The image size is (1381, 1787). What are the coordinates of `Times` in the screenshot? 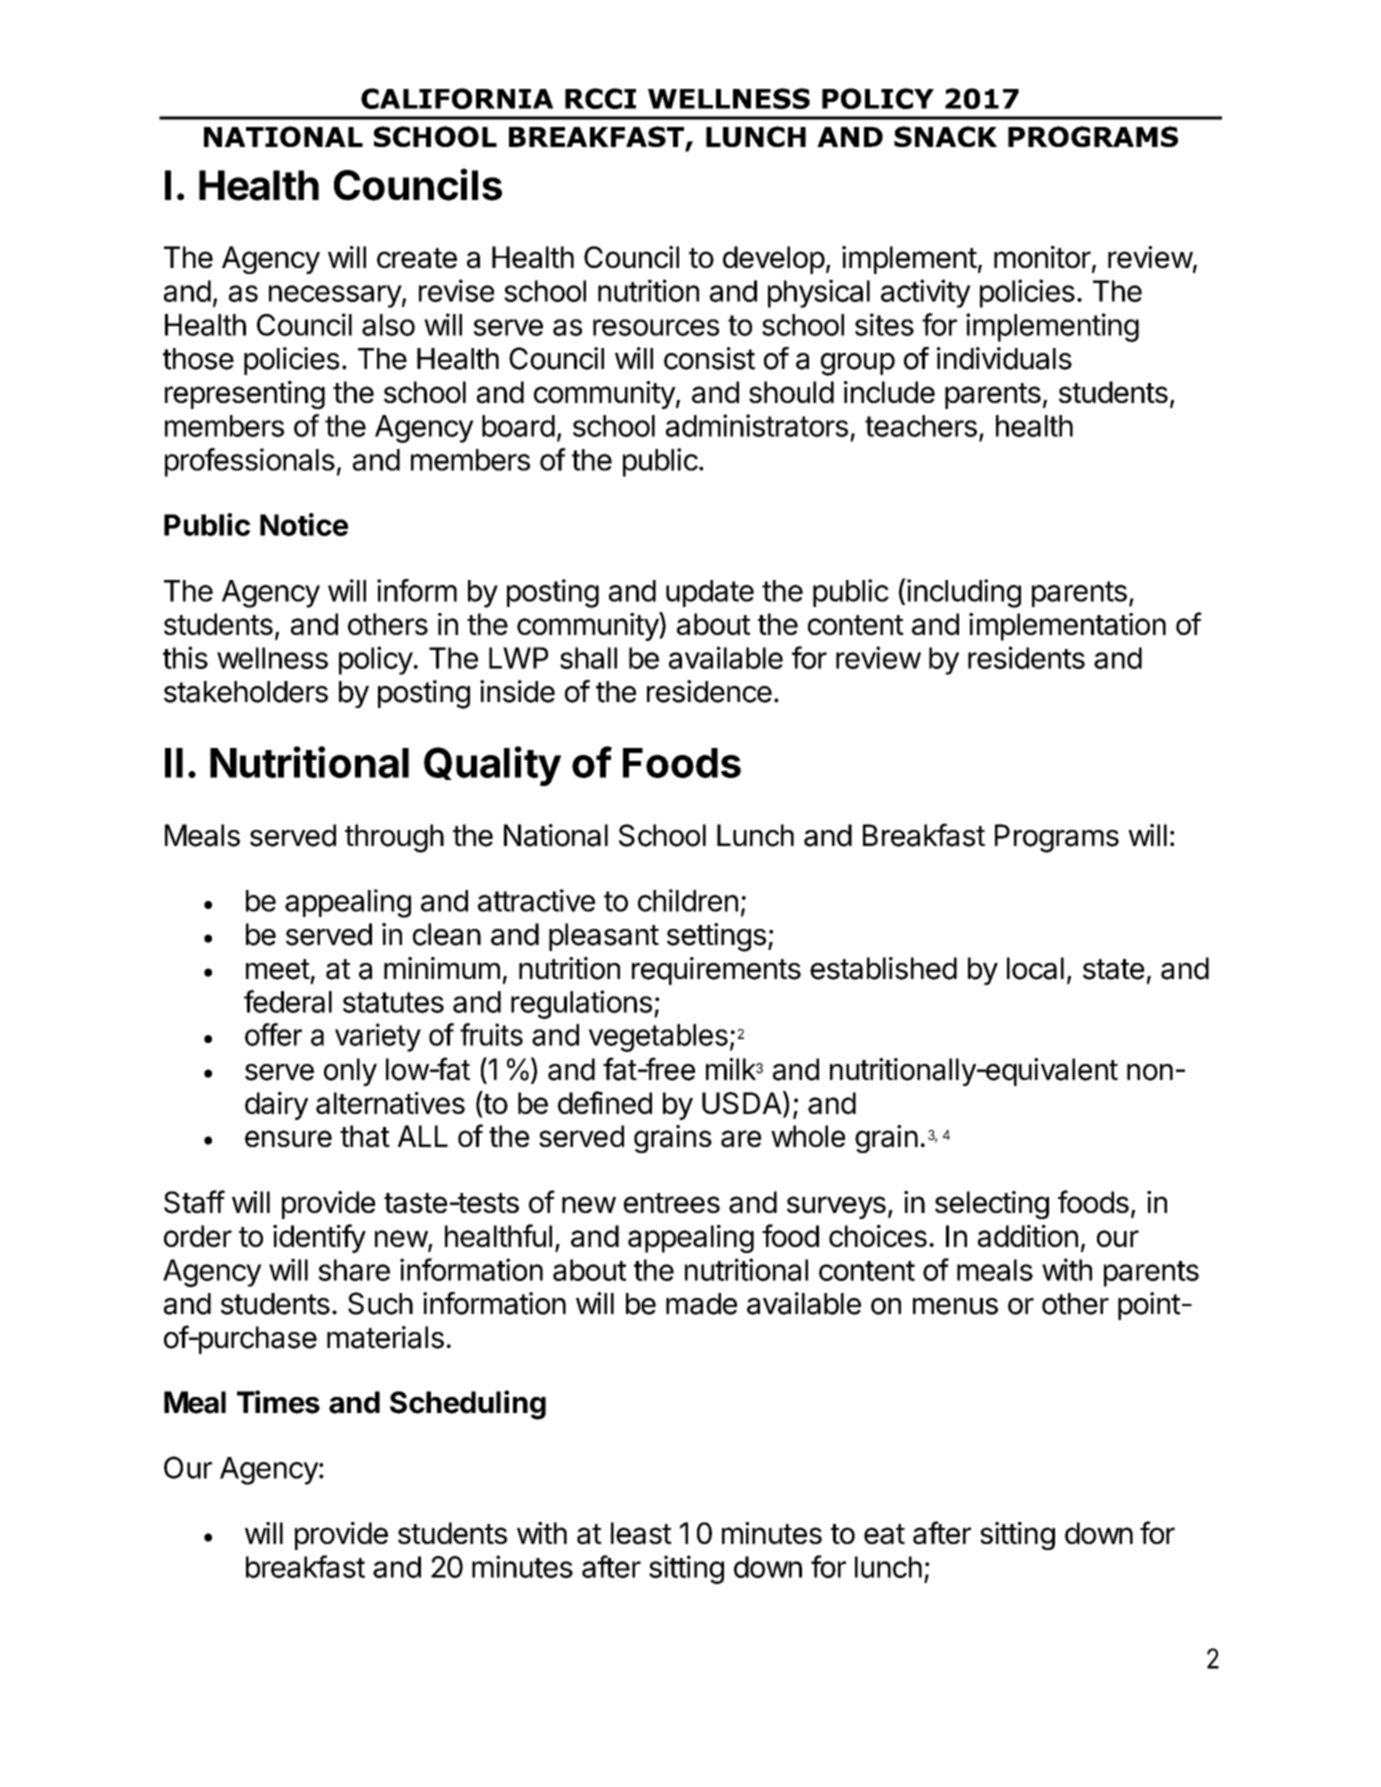 It's located at (278, 1402).
